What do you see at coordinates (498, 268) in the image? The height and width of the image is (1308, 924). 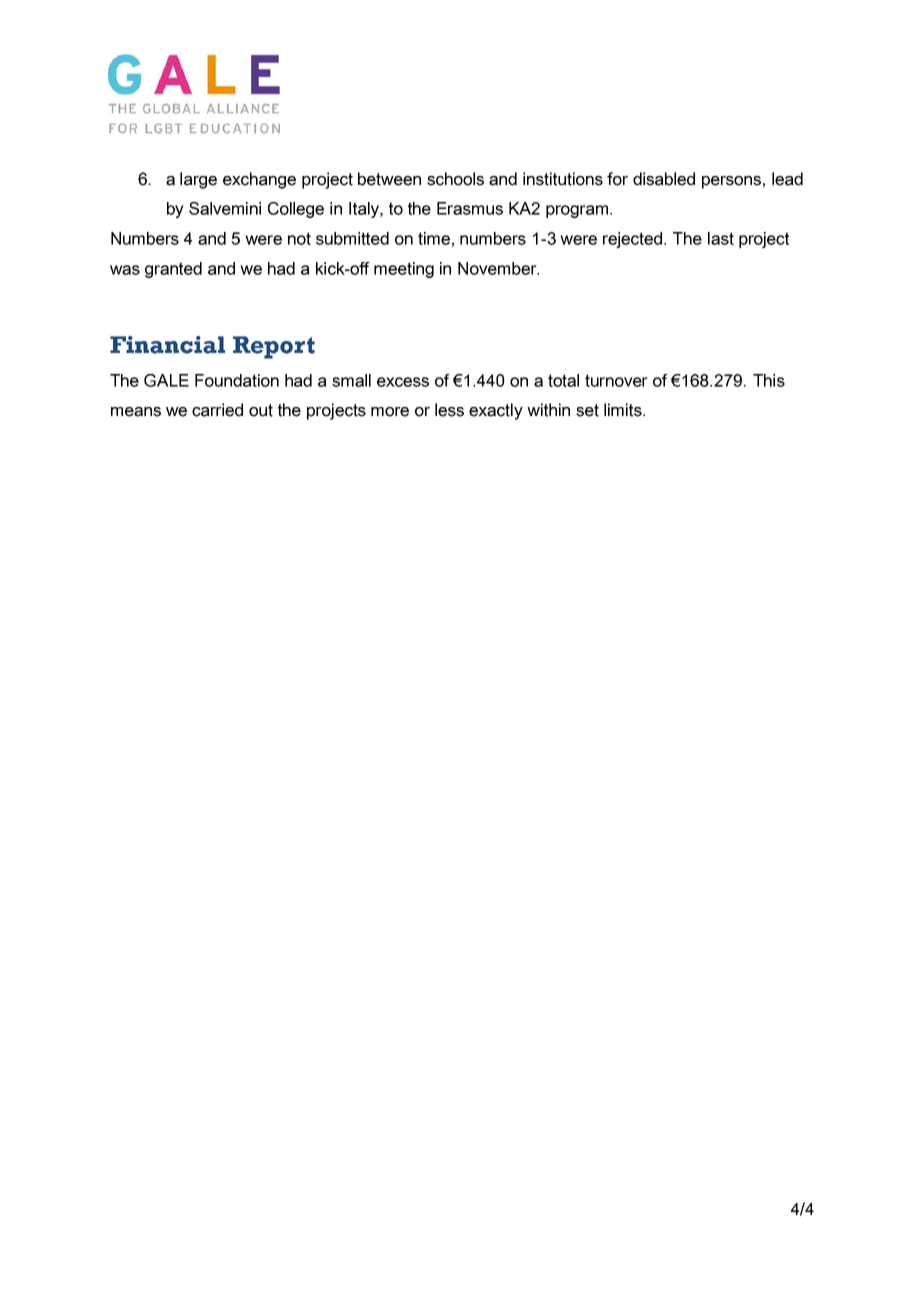 I see `November` at bounding box center [498, 268].
